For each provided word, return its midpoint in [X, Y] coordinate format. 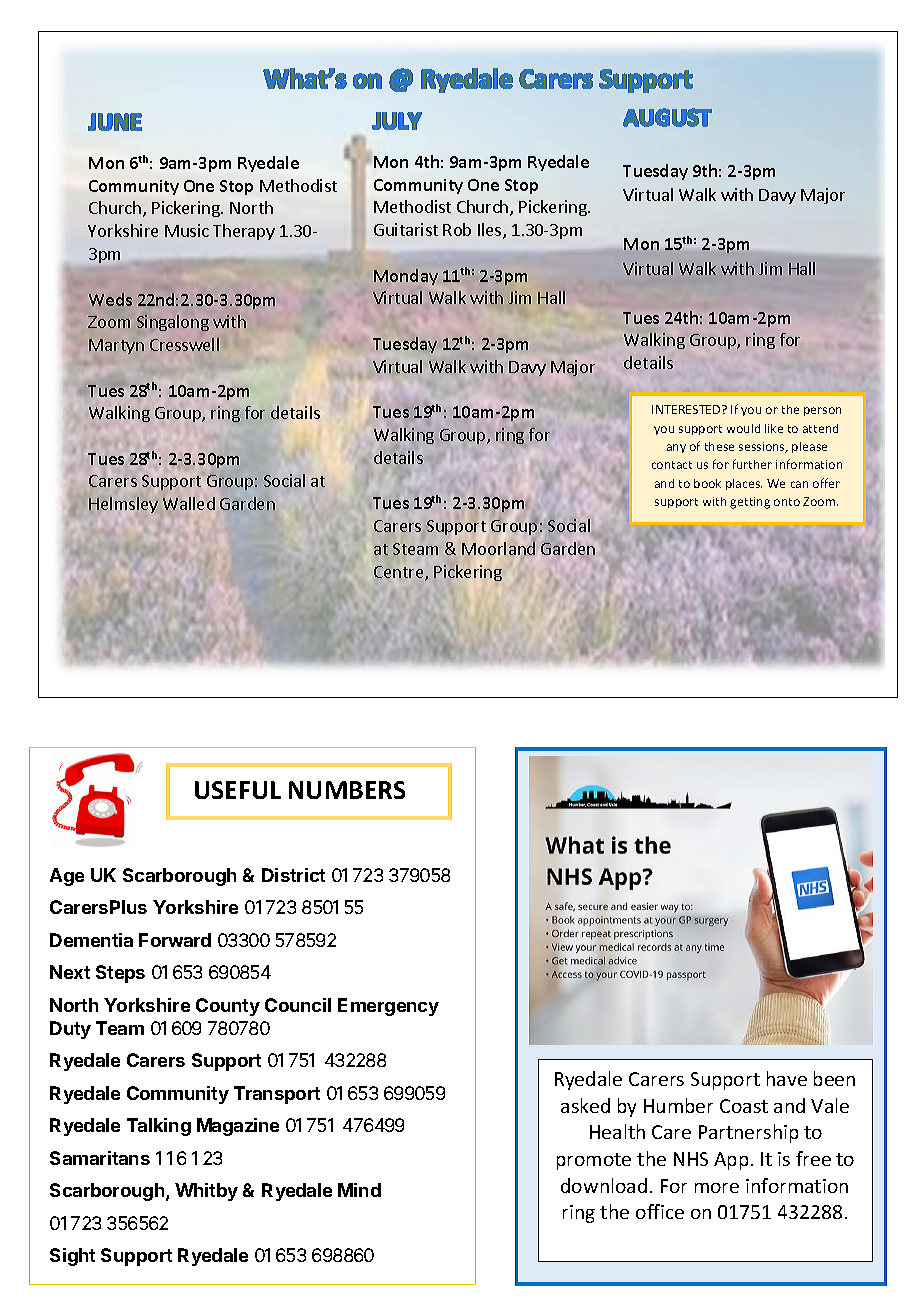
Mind [359, 1190]
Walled [189, 503]
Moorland [498, 548]
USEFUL [238, 790]
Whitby [206, 1192]
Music [187, 230]
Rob [457, 229]
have [787, 1078]
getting [750, 503]
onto [787, 502]
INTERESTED [687, 409]
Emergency [388, 1007]
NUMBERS [347, 790]
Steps [120, 974]
